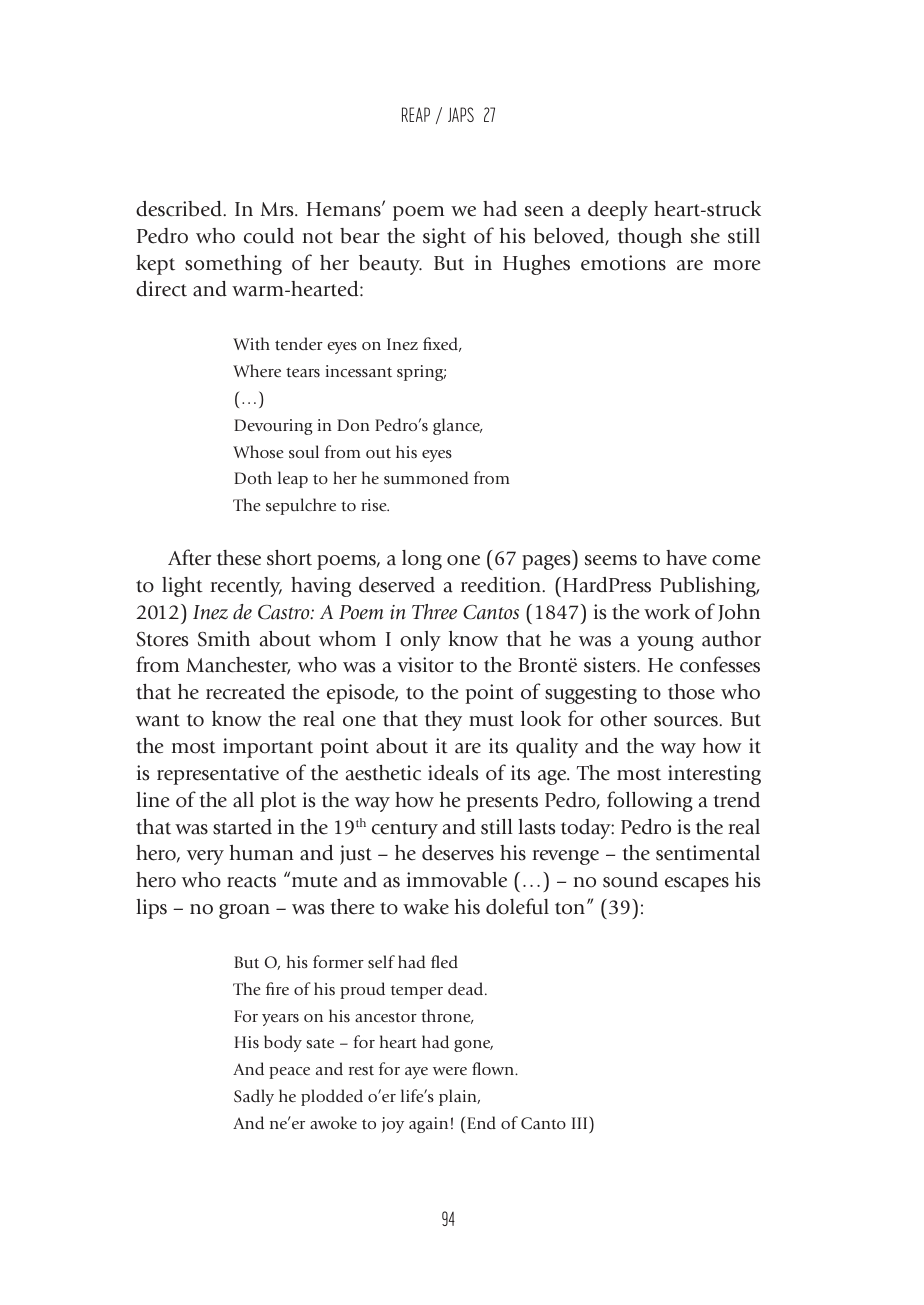 This page has height=1305, width=924. What do you see at coordinates (618, 211) in the page?
I see `deeply` at bounding box center [618, 211].
